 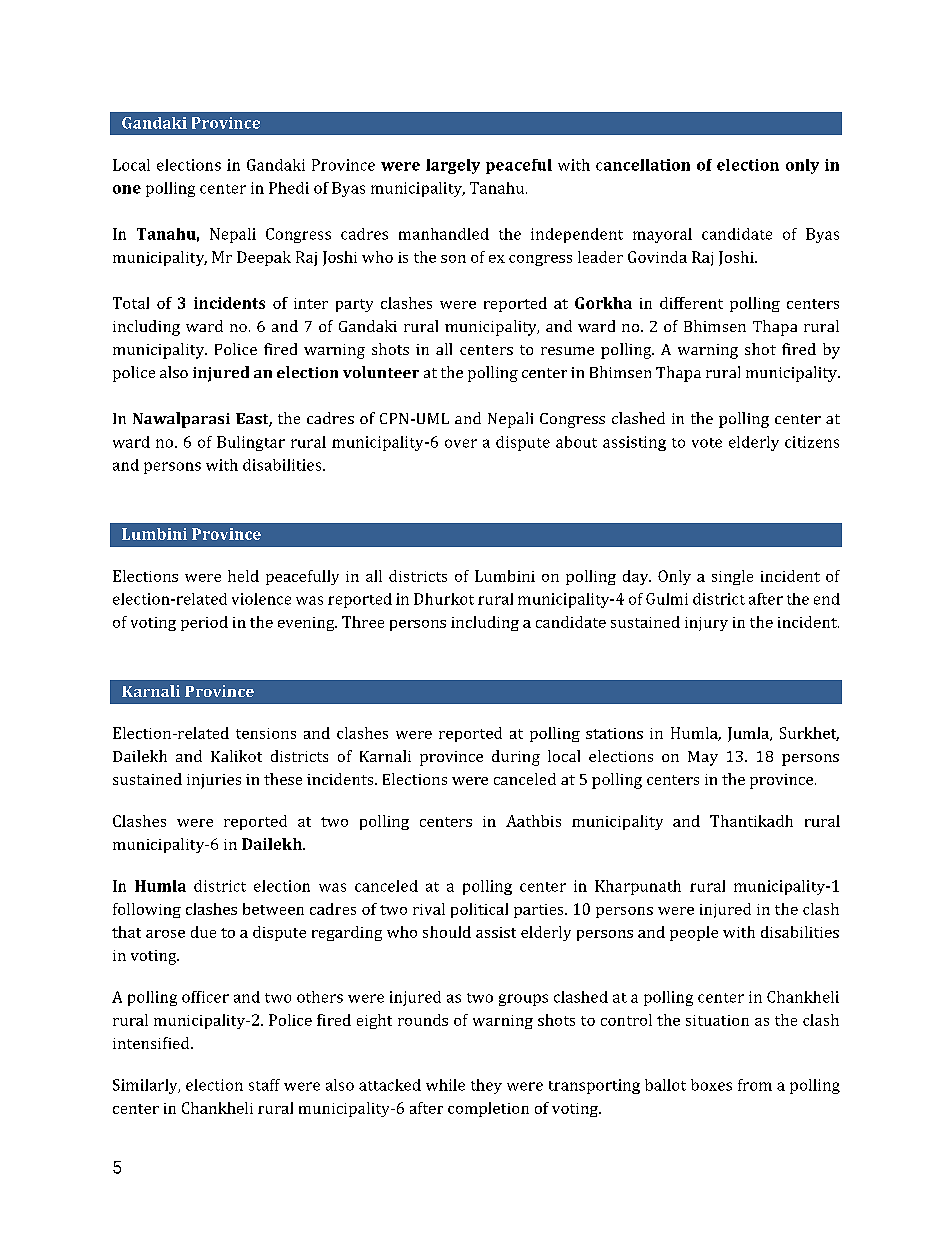 What do you see at coordinates (662, 235) in the page?
I see `mayoral` at bounding box center [662, 235].
